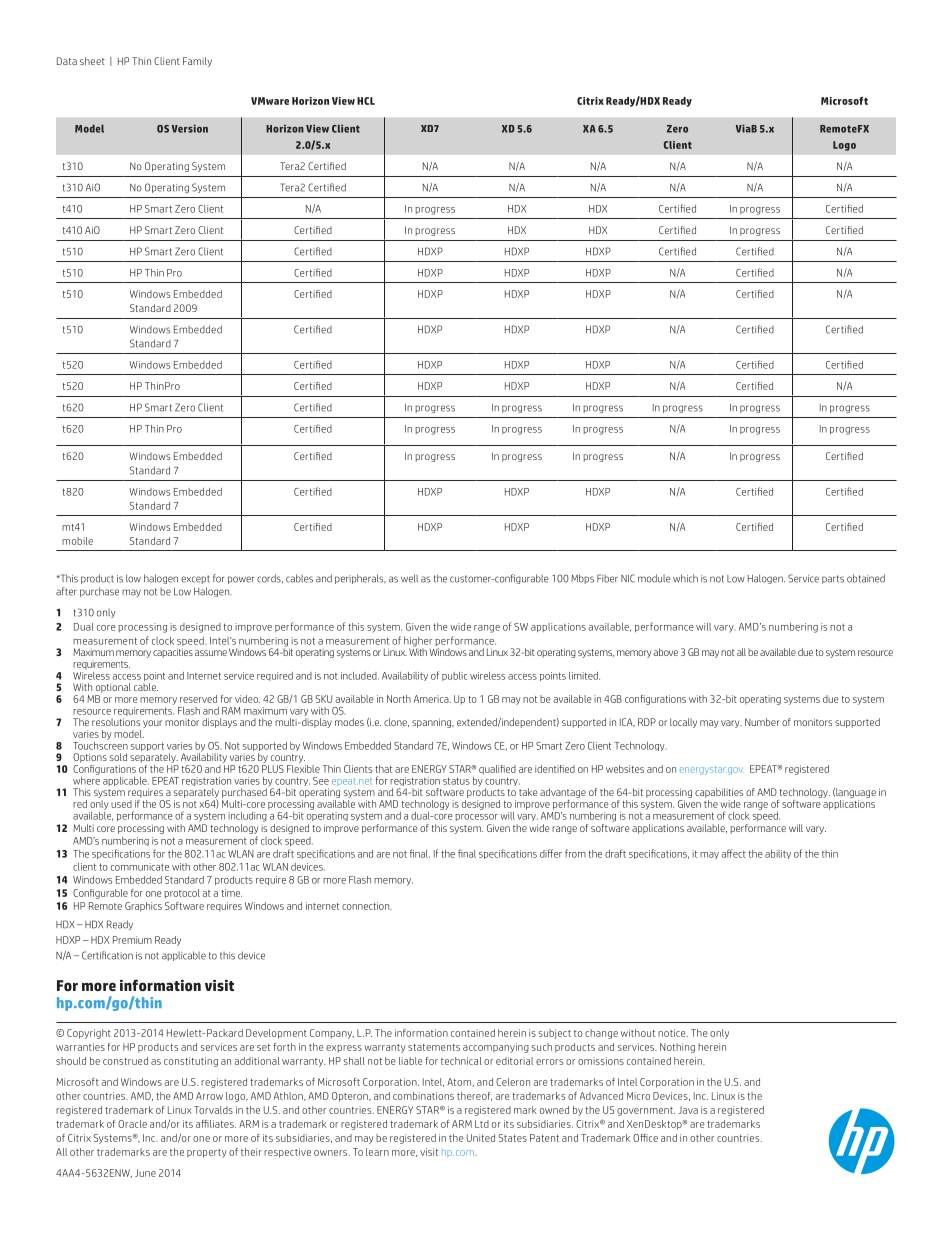 This image has height=1233, width=952. I want to click on Java, so click(688, 1110).
